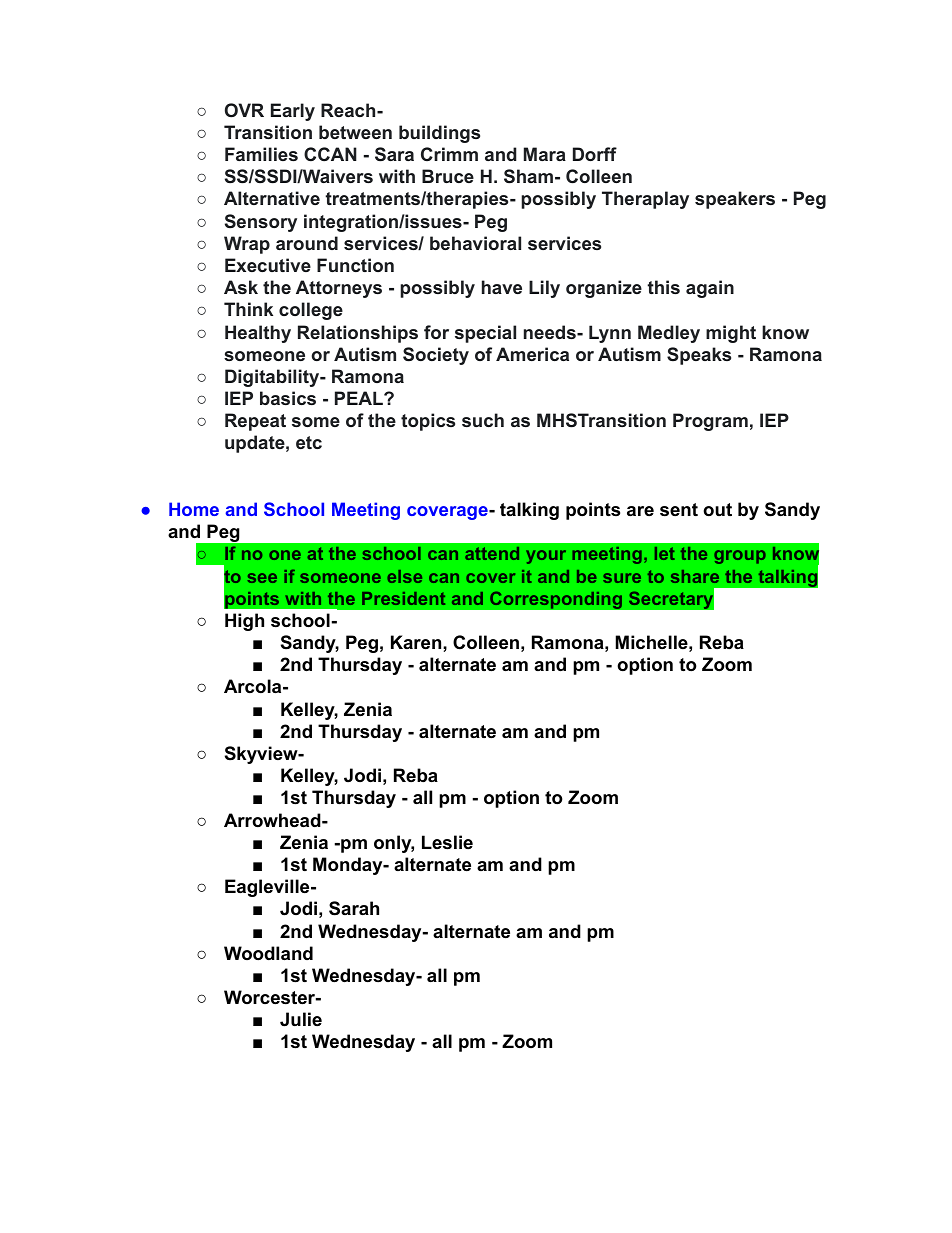 The height and width of the document is (1233, 952). I want to click on Leslie, so click(447, 842).
